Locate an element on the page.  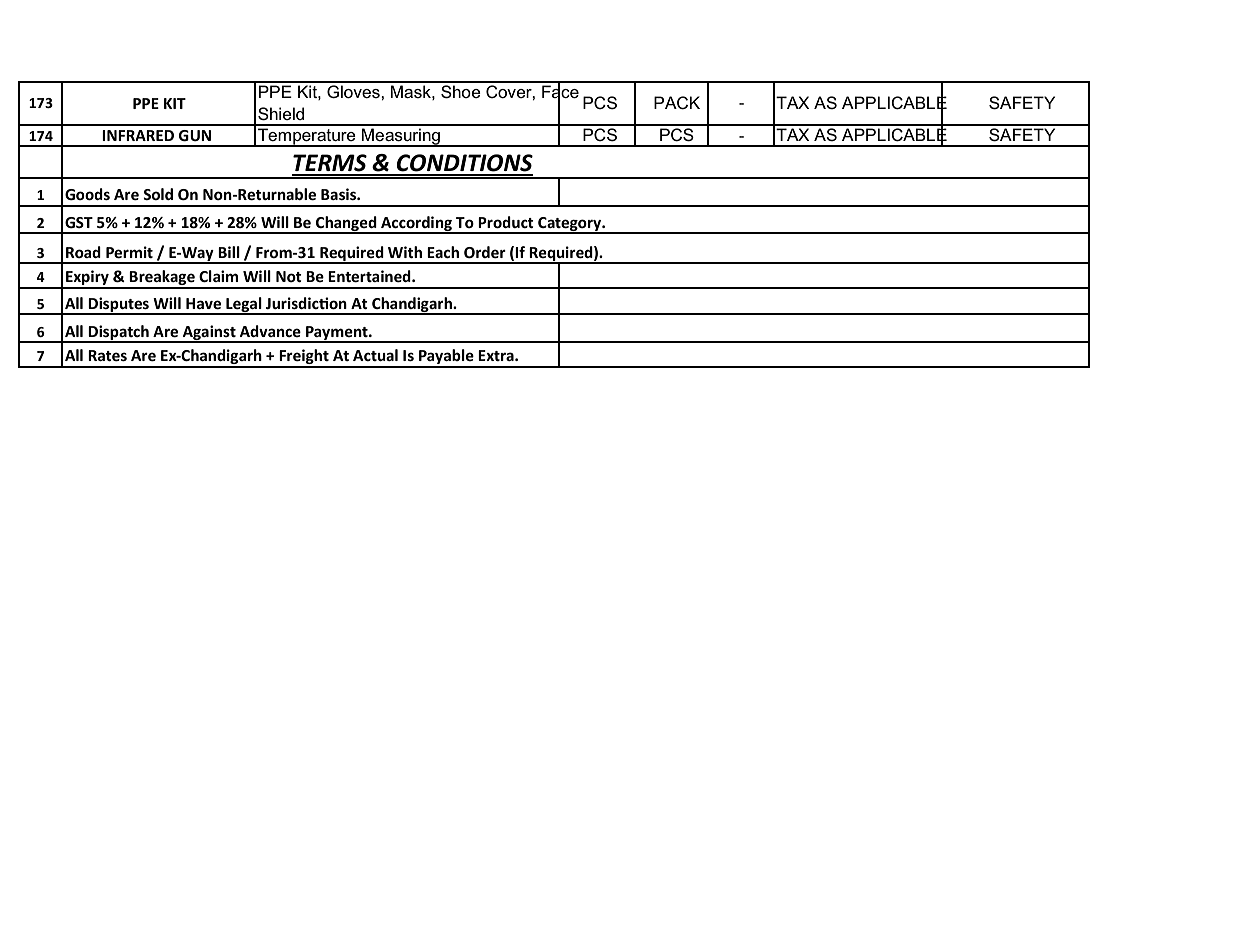
Entertained is located at coordinates (370, 276).
